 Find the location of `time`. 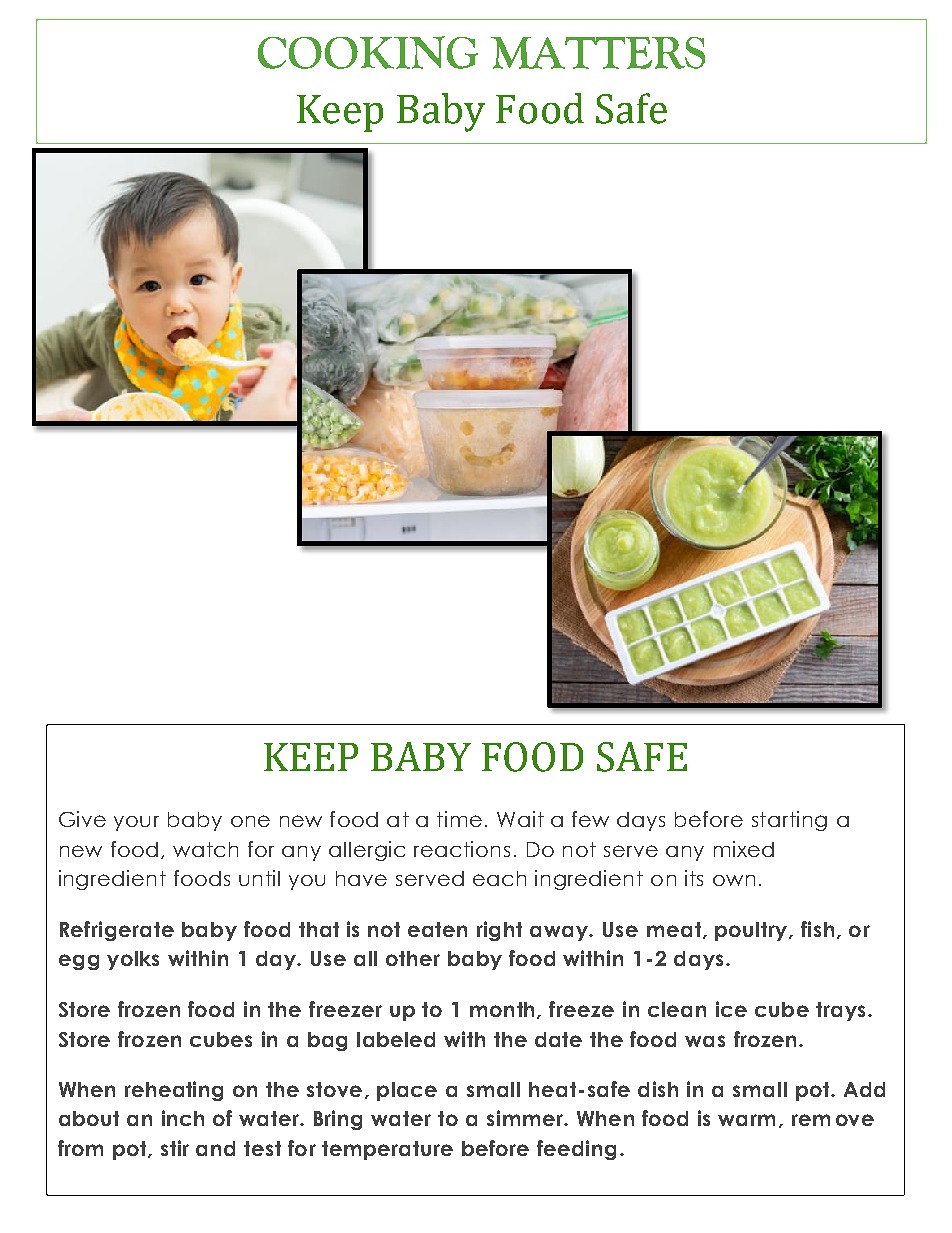

time is located at coordinates (459, 819).
